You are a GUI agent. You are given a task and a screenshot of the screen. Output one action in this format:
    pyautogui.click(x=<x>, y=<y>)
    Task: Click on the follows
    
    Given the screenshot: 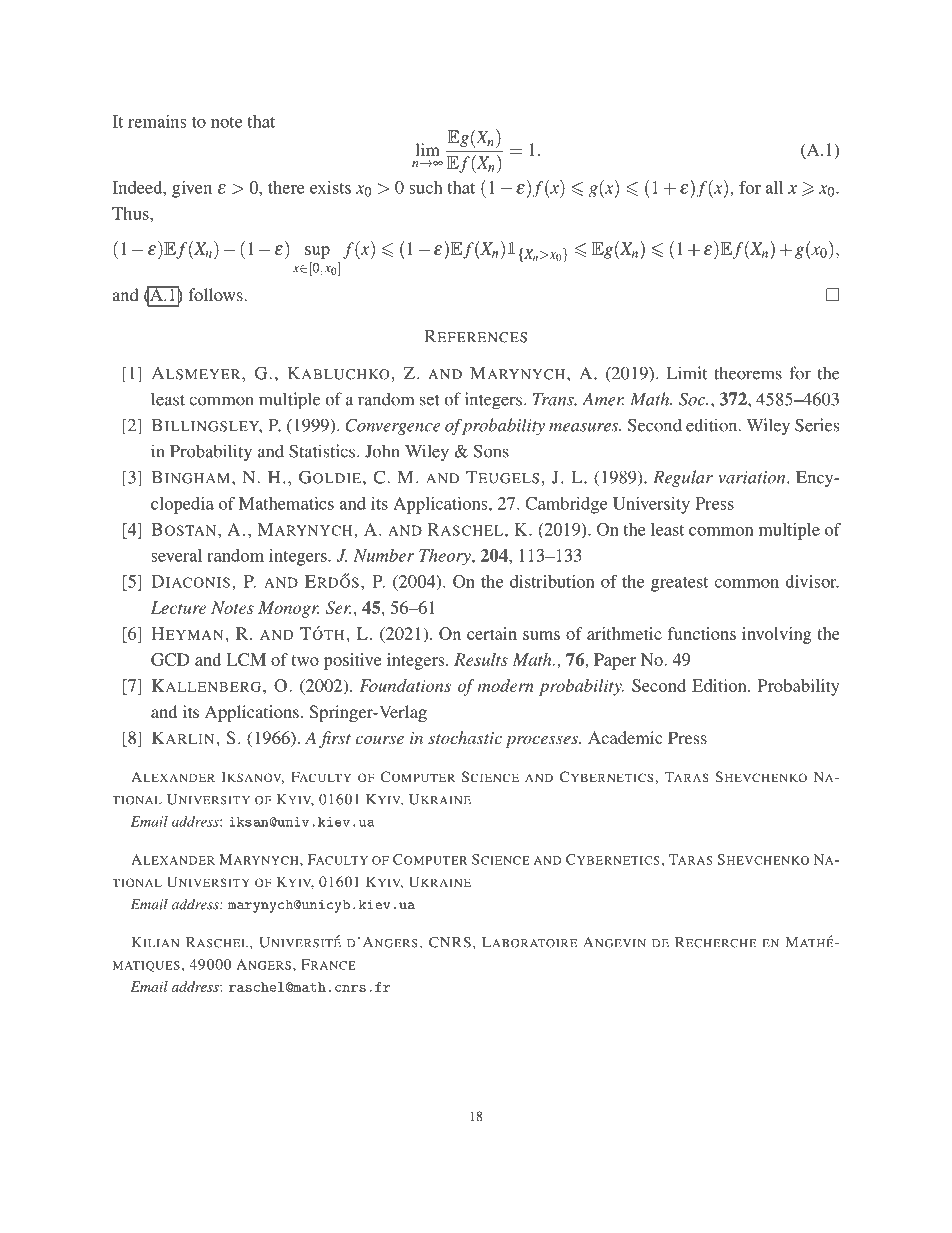 What is the action you would take?
    pyautogui.click(x=216, y=294)
